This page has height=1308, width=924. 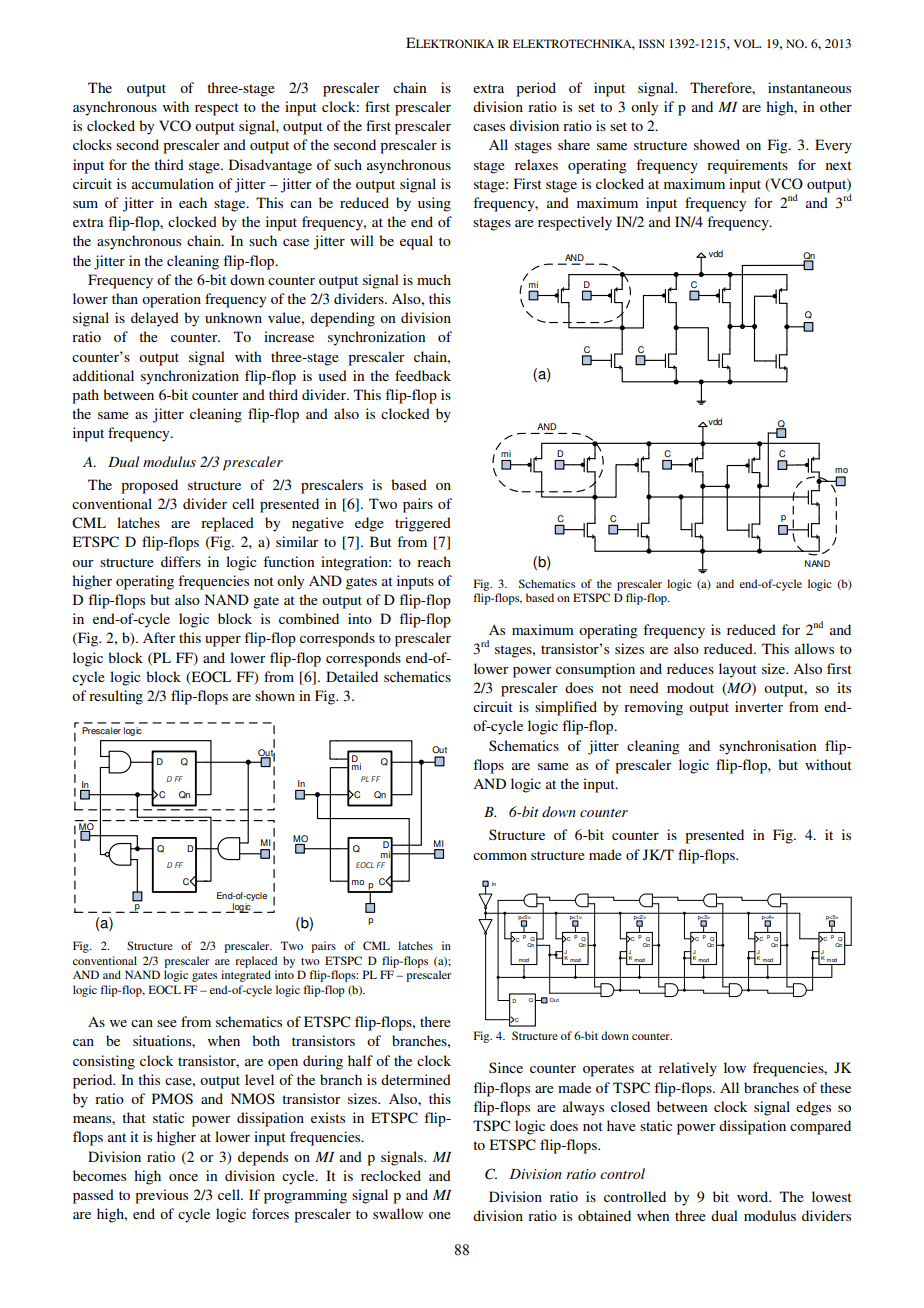 I want to click on common, so click(x=500, y=856).
